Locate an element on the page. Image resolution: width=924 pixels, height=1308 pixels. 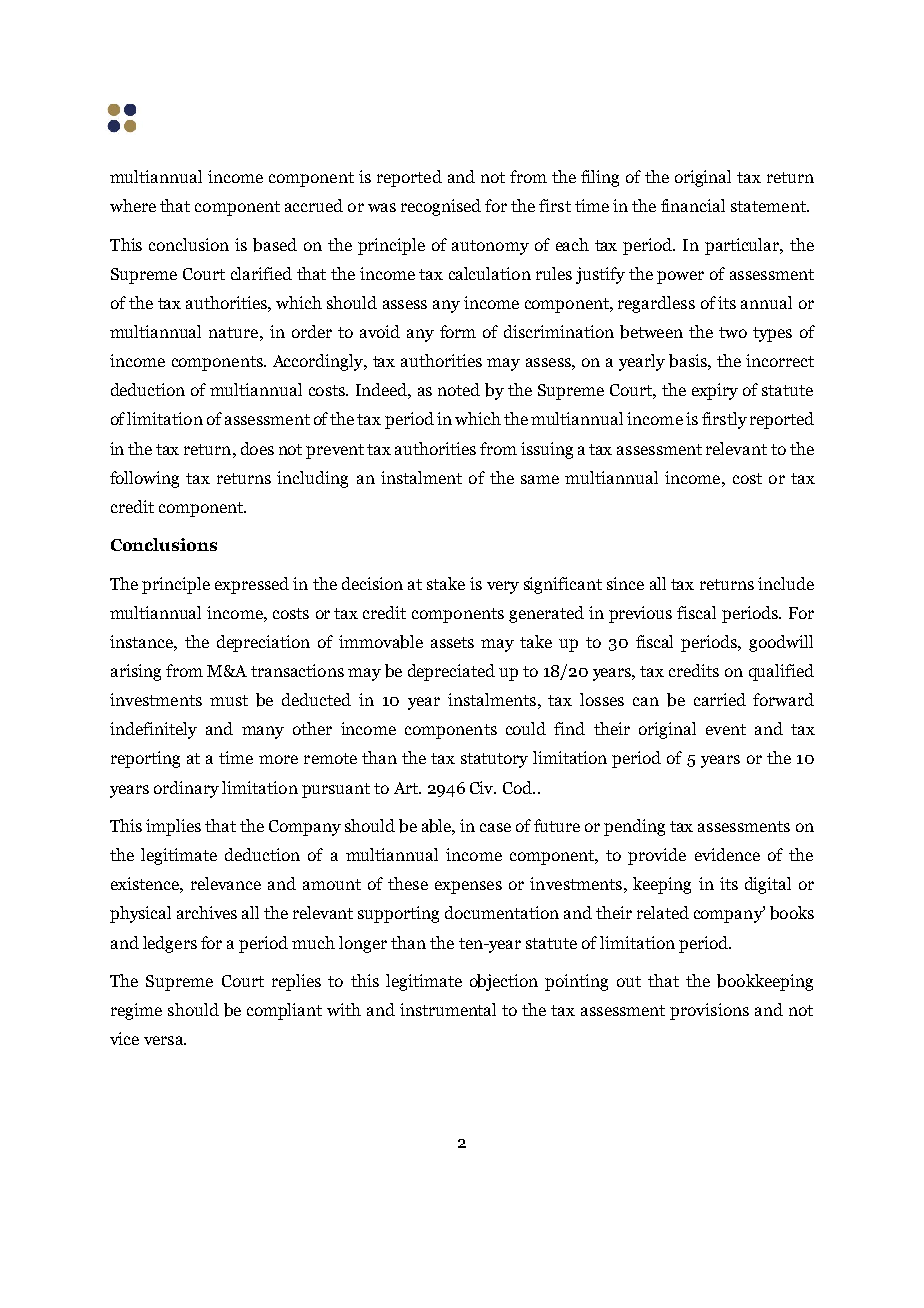
carried is located at coordinates (720, 699).
